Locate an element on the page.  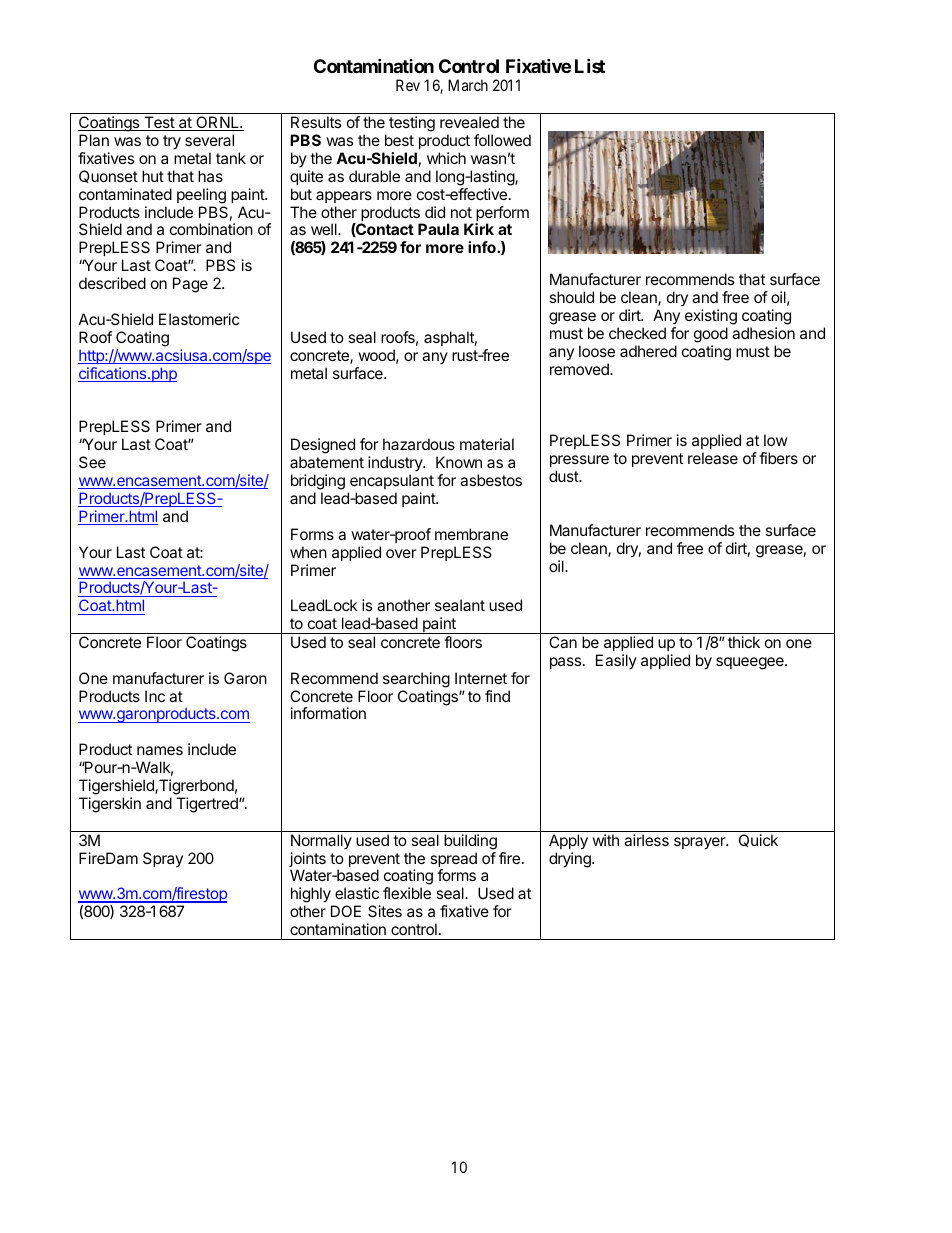
List is located at coordinates (590, 65).
